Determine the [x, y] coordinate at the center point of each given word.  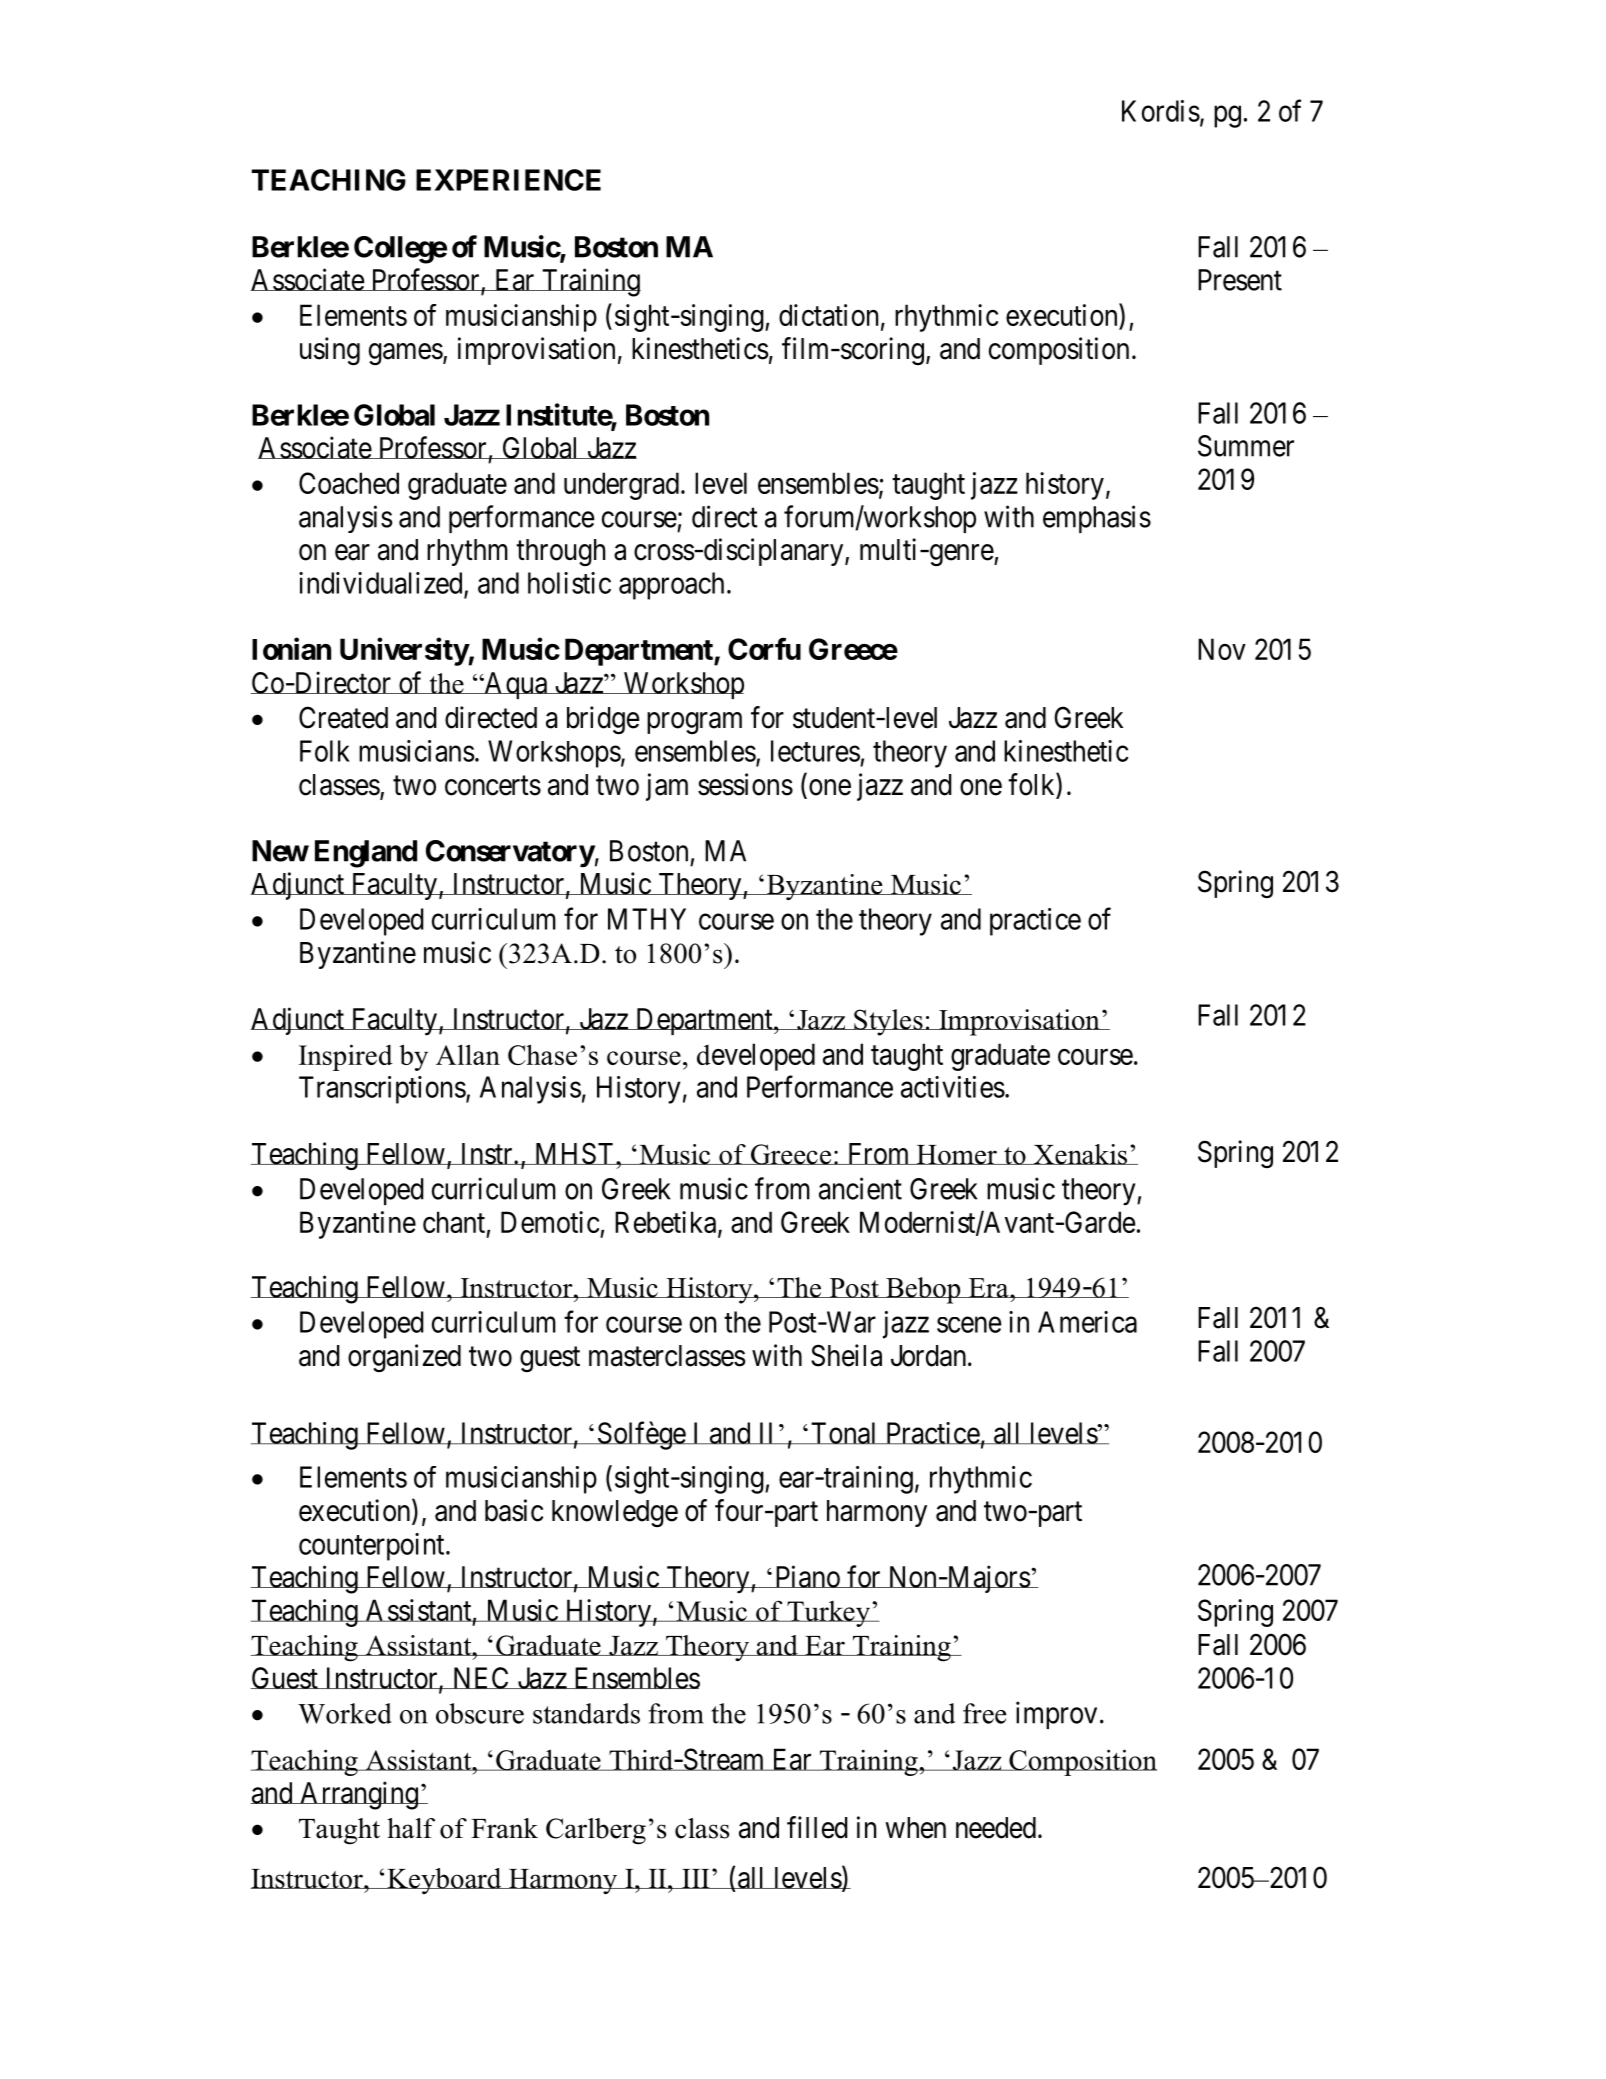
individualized [382, 584]
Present [1240, 280]
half [411, 1828]
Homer [956, 1155]
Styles [888, 1022]
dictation [828, 315]
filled [817, 1827]
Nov [1222, 649]
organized [404, 1358]
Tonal [844, 1433]
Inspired [346, 1057]
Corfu [764, 648]
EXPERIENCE [508, 180]
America [1087, 1322]
